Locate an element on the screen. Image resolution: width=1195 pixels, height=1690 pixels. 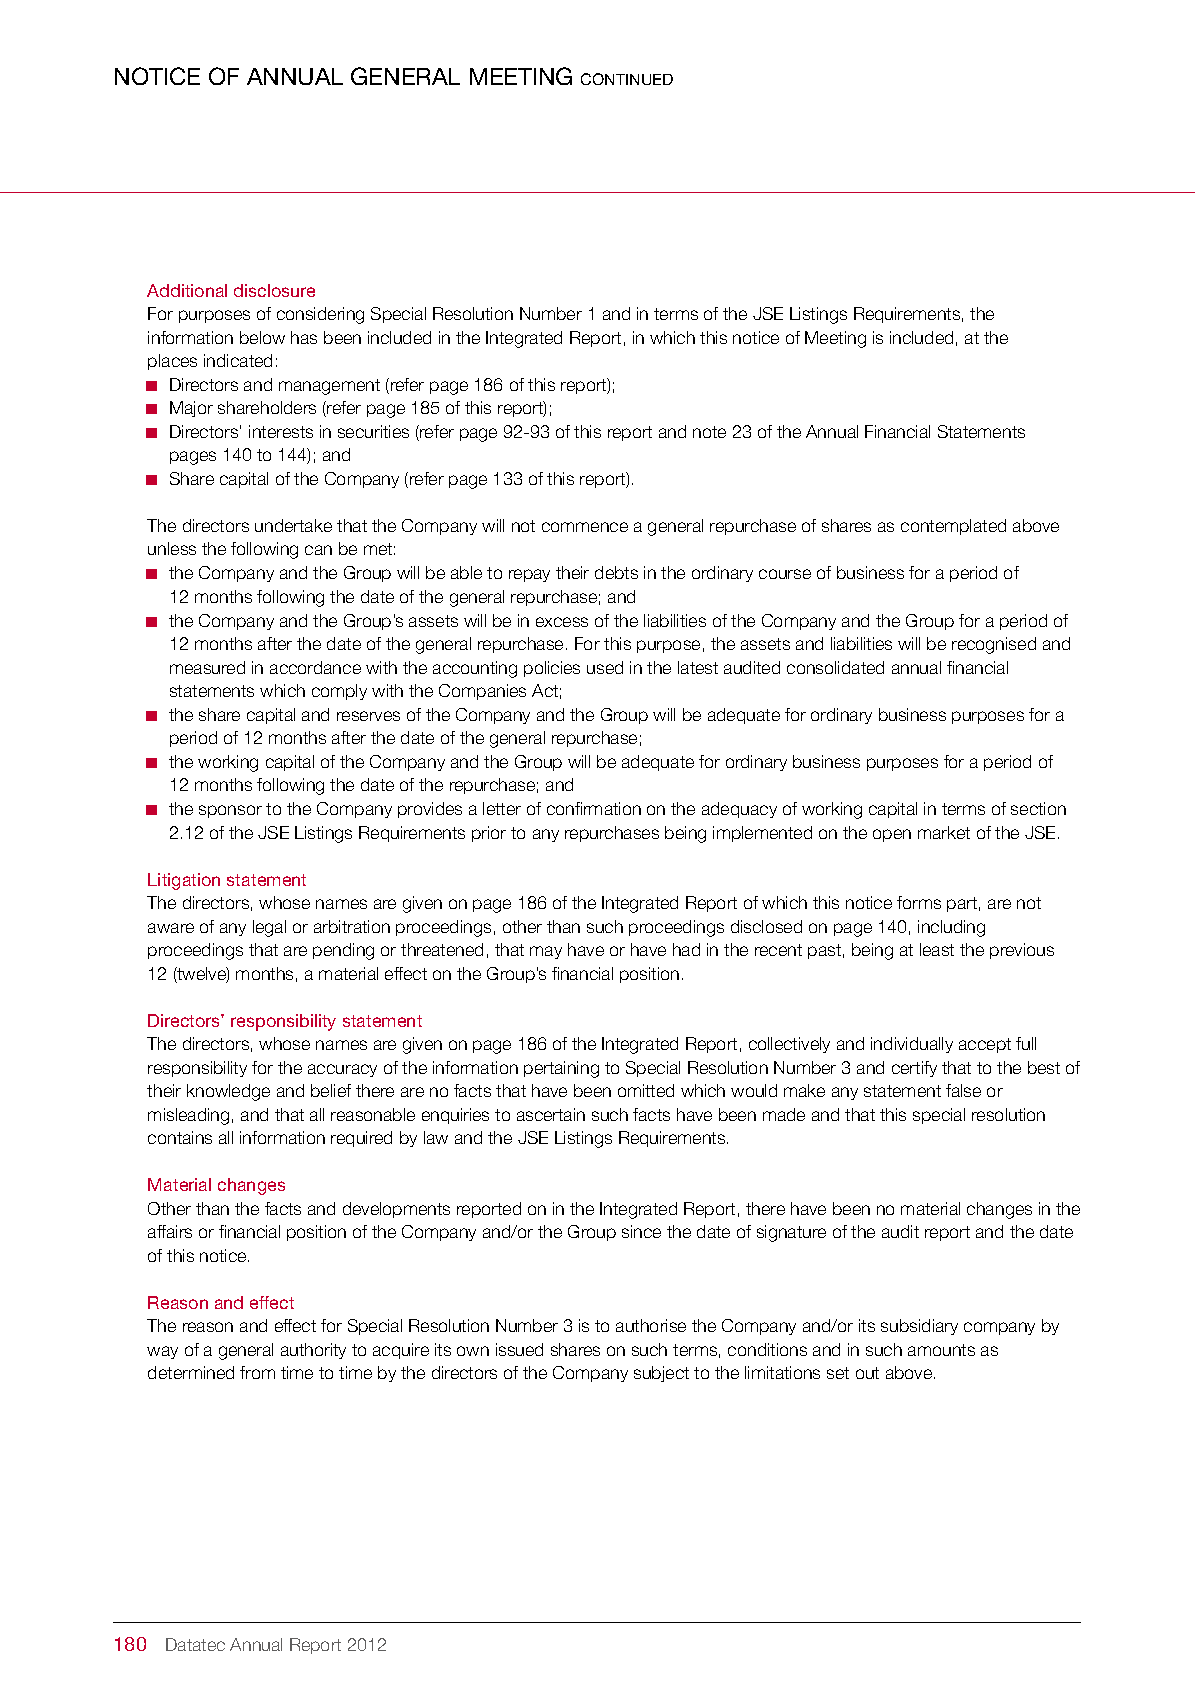
individually is located at coordinates (912, 1045).
